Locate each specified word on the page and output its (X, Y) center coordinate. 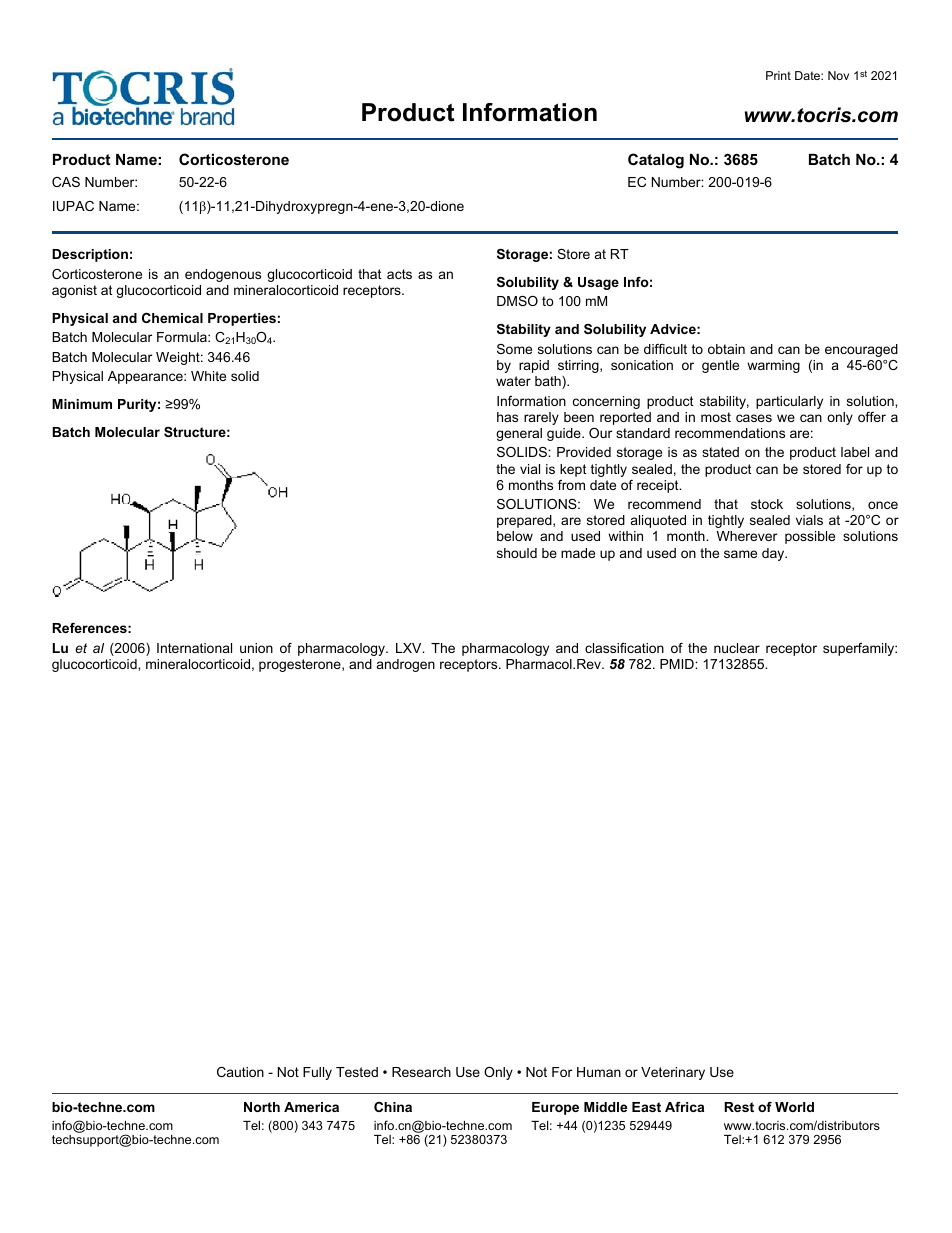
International (194, 648)
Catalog (656, 161)
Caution (240, 1072)
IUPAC (73, 206)
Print (778, 75)
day (774, 554)
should (517, 553)
